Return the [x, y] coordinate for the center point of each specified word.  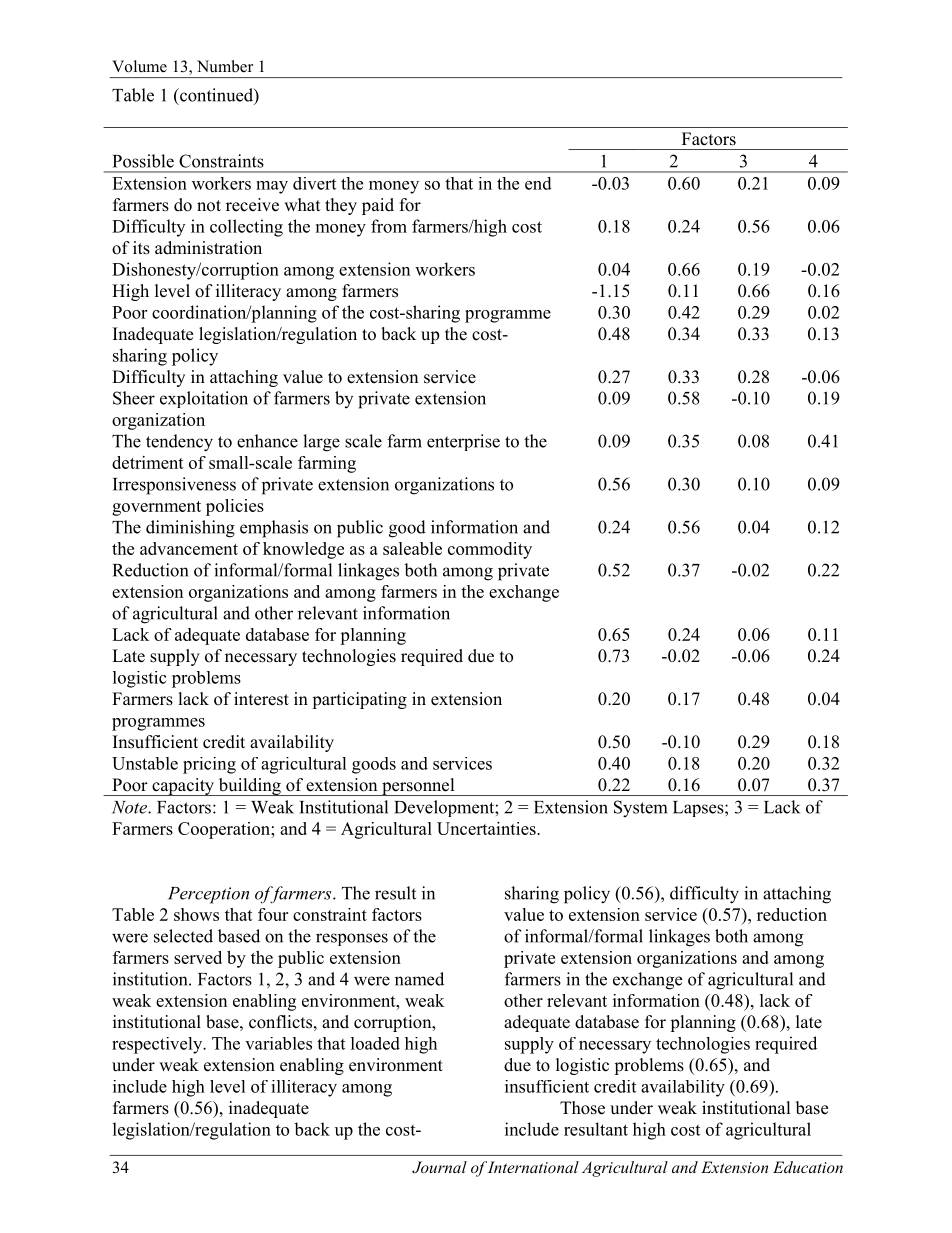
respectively [158, 1045]
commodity [490, 550]
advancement [189, 548]
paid [378, 206]
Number [225, 66]
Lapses [699, 809]
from [389, 226]
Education [808, 1167]
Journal [439, 1167]
